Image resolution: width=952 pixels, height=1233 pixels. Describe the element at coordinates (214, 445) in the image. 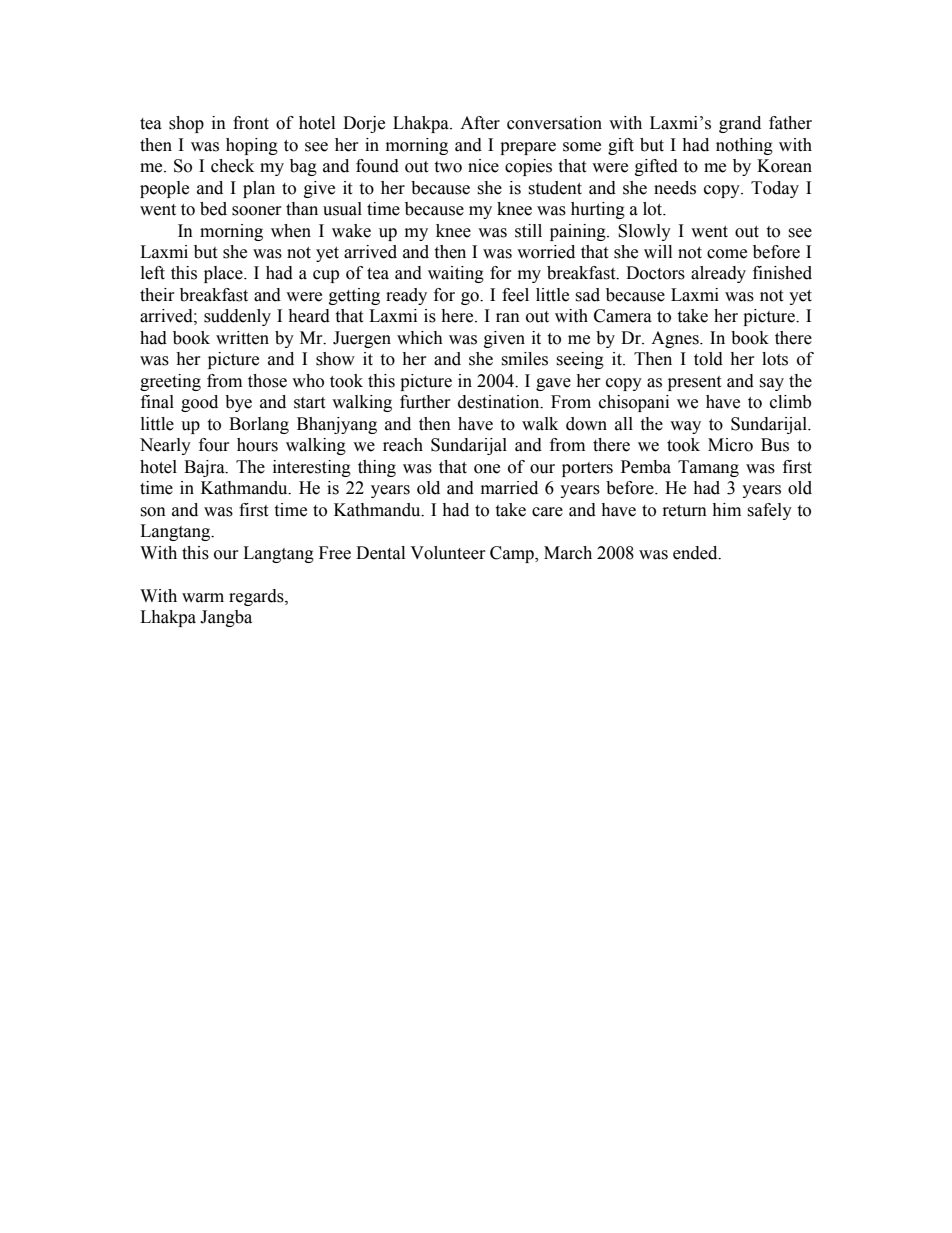

I see `four` at that location.
